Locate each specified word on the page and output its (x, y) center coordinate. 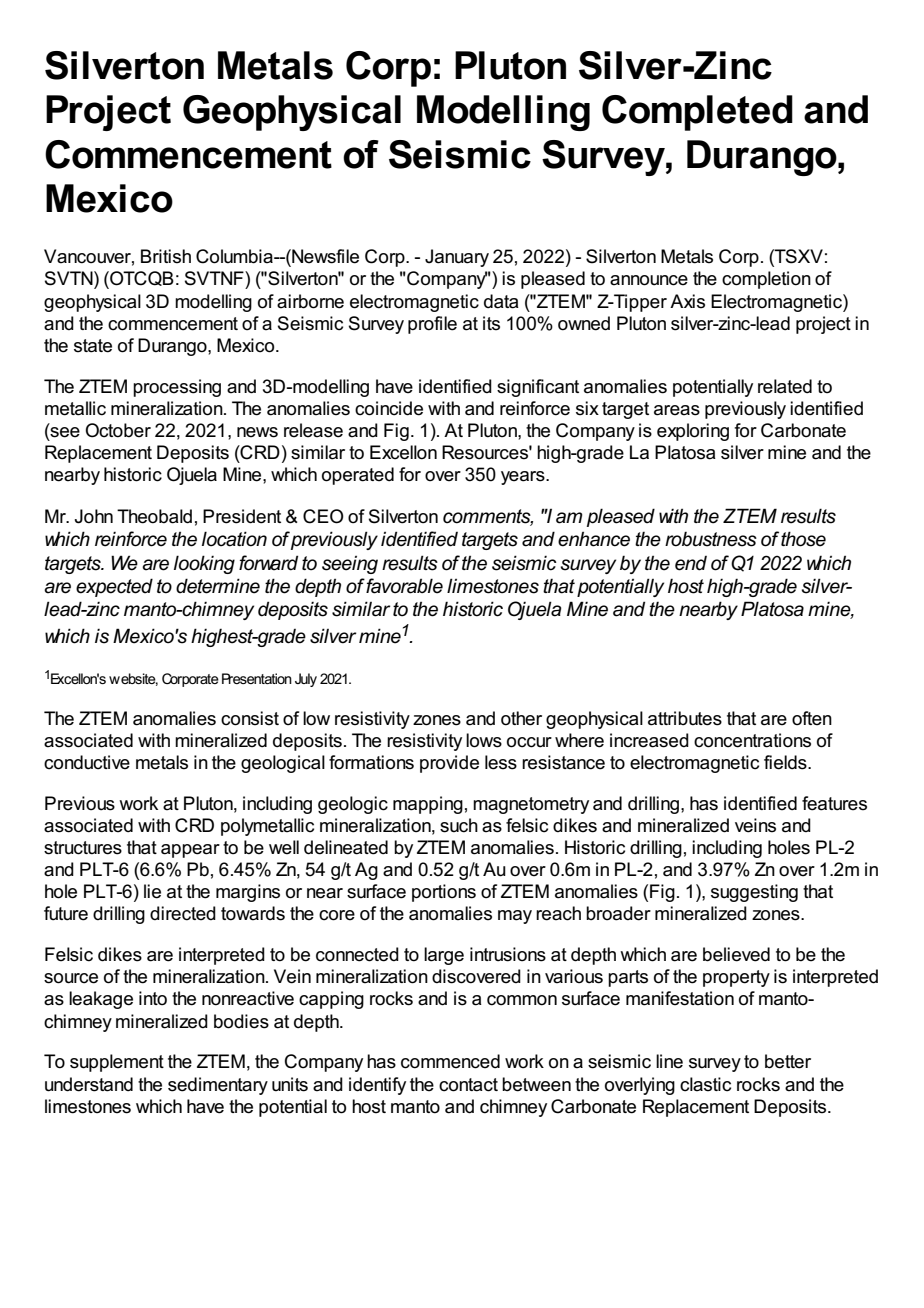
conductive (87, 762)
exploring (693, 432)
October (118, 430)
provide (449, 764)
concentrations (752, 740)
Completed (697, 113)
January (457, 258)
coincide (389, 408)
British (166, 256)
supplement (117, 1063)
